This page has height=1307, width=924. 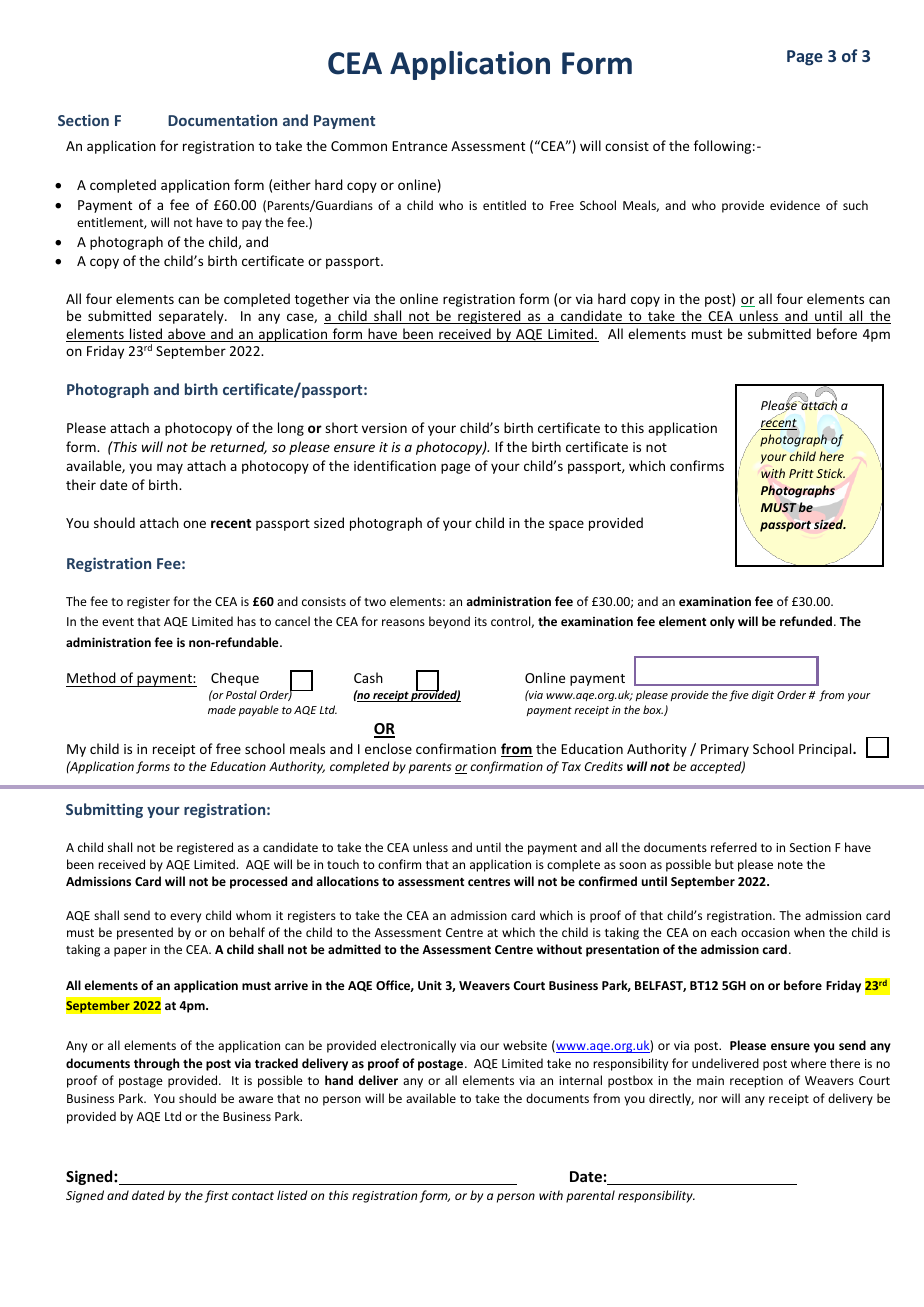 I want to click on evidence, so click(x=795, y=205).
